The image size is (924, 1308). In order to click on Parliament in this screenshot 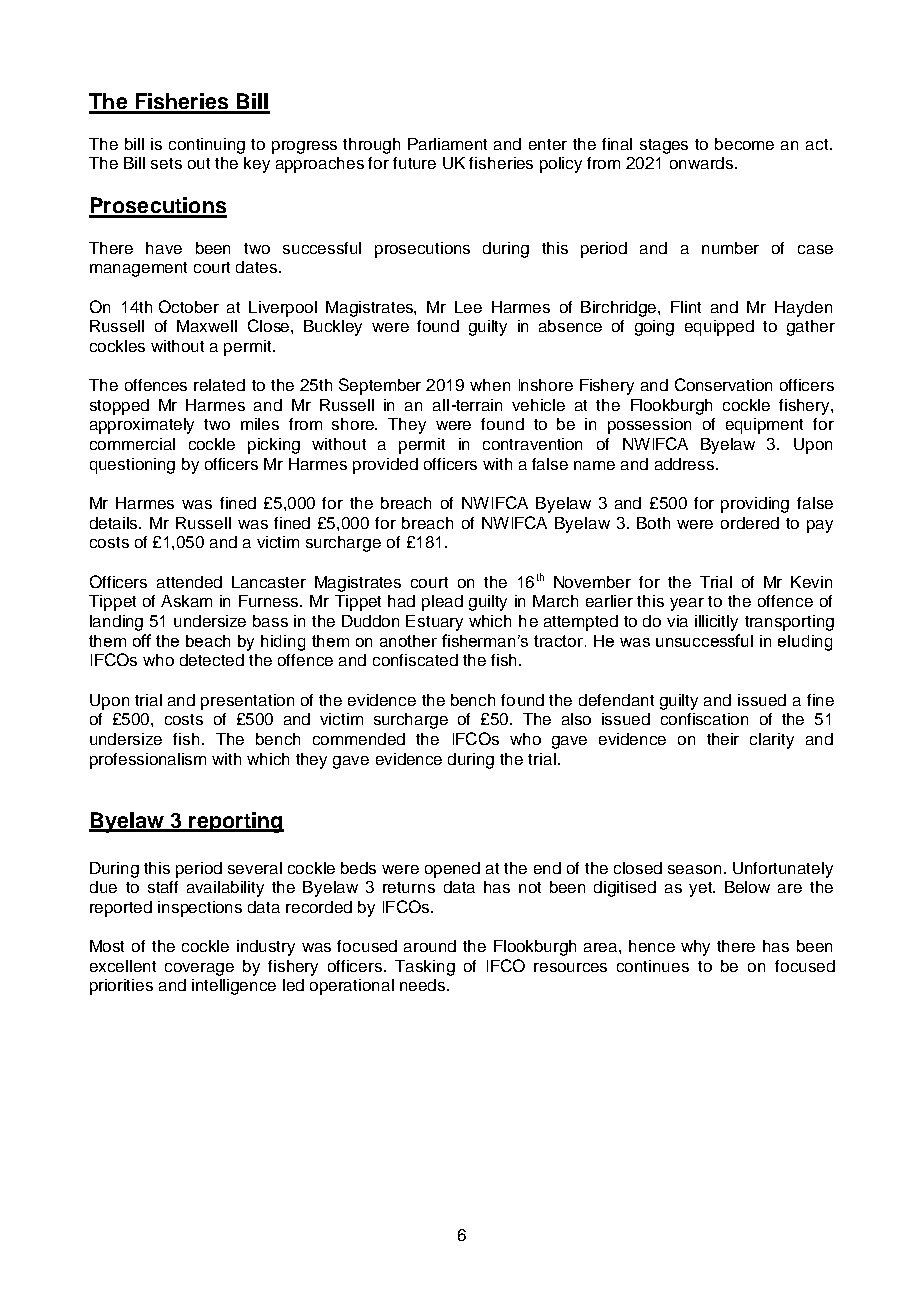, I will do `click(447, 144)`.
